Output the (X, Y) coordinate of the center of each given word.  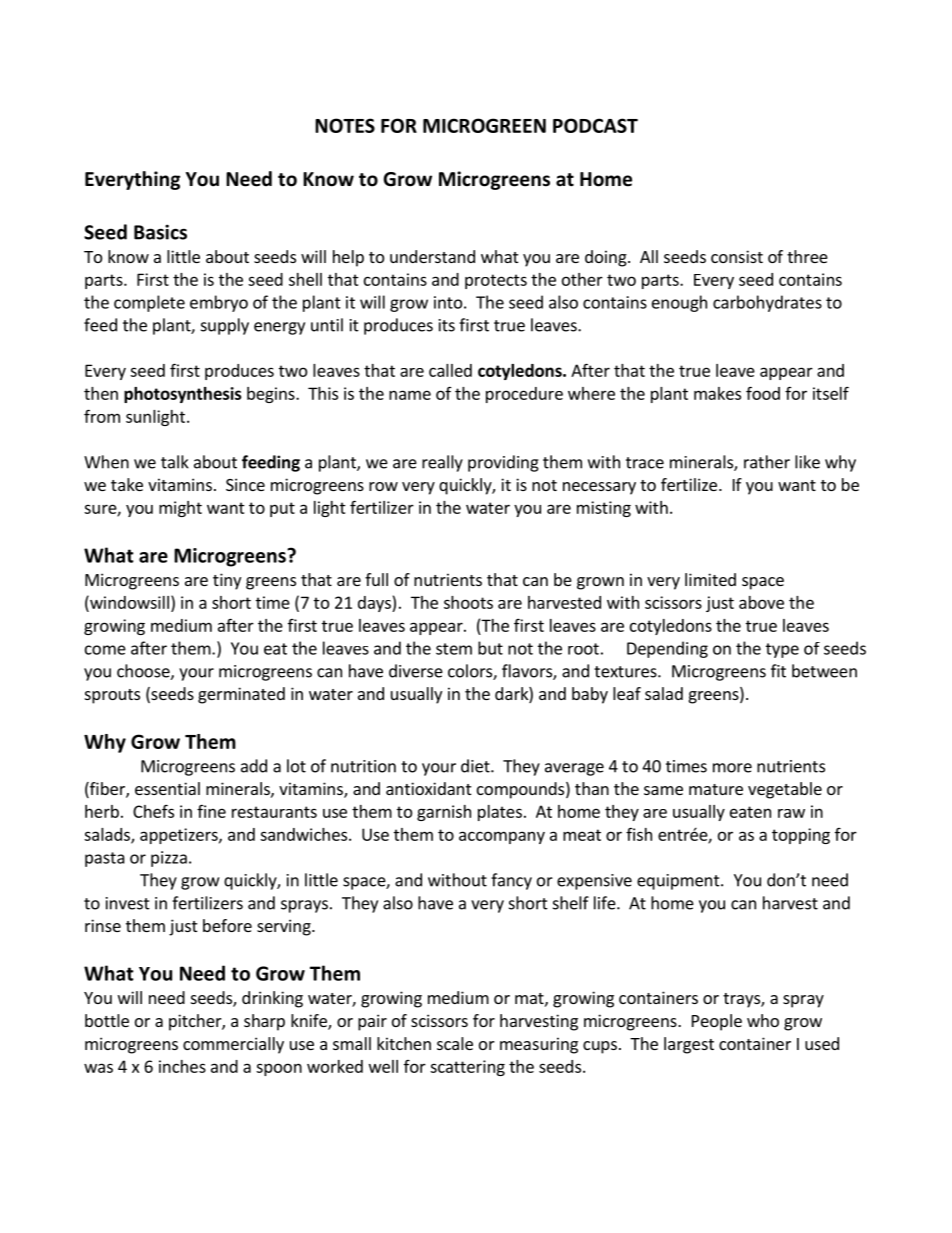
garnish (444, 813)
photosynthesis (183, 395)
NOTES (345, 125)
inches (182, 1066)
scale (455, 1043)
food (763, 393)
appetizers (180, 836)
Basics (160, 232)
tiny (227, 581)
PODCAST (595, 125)
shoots (468, 602)
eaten (750, 812)
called (450, 370)
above (761, 602)
